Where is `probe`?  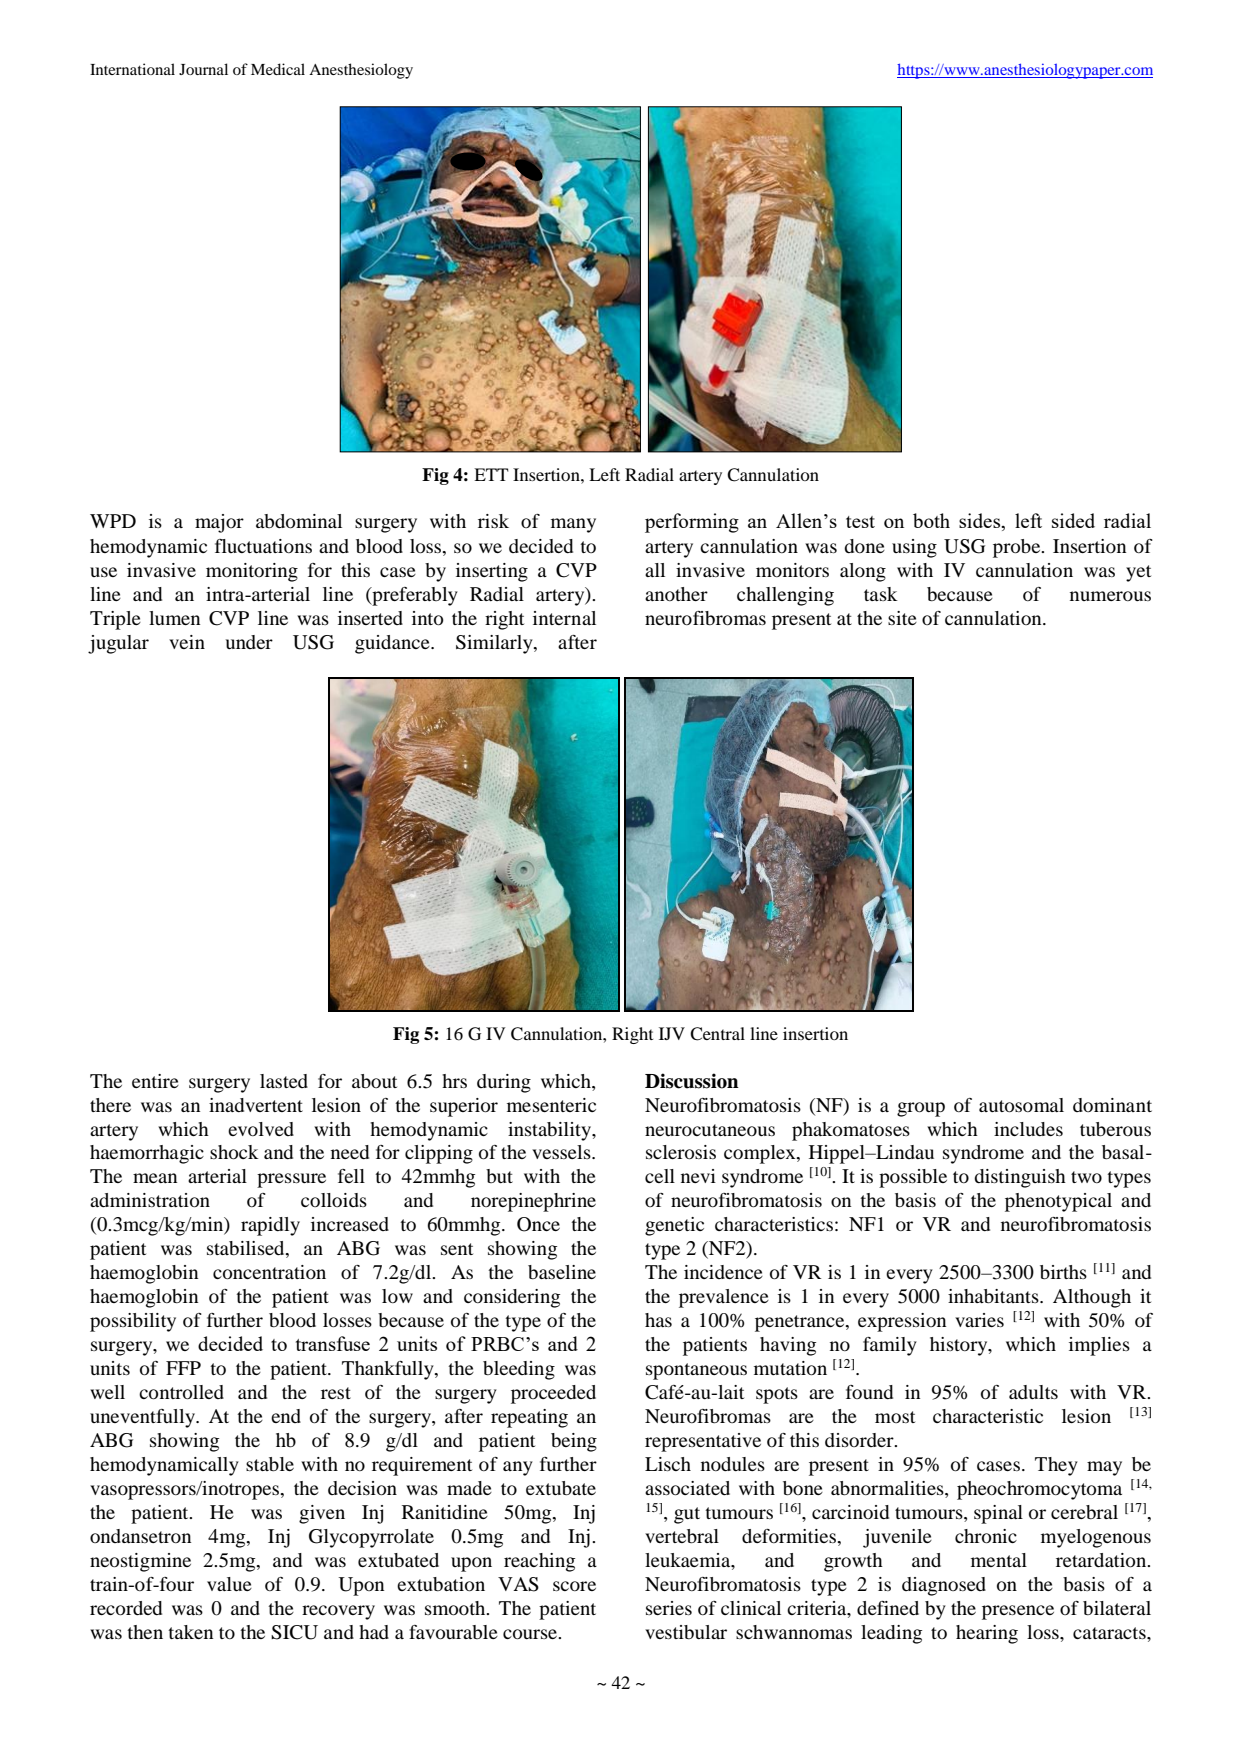
probe is located at coordinates (1018, 548).
